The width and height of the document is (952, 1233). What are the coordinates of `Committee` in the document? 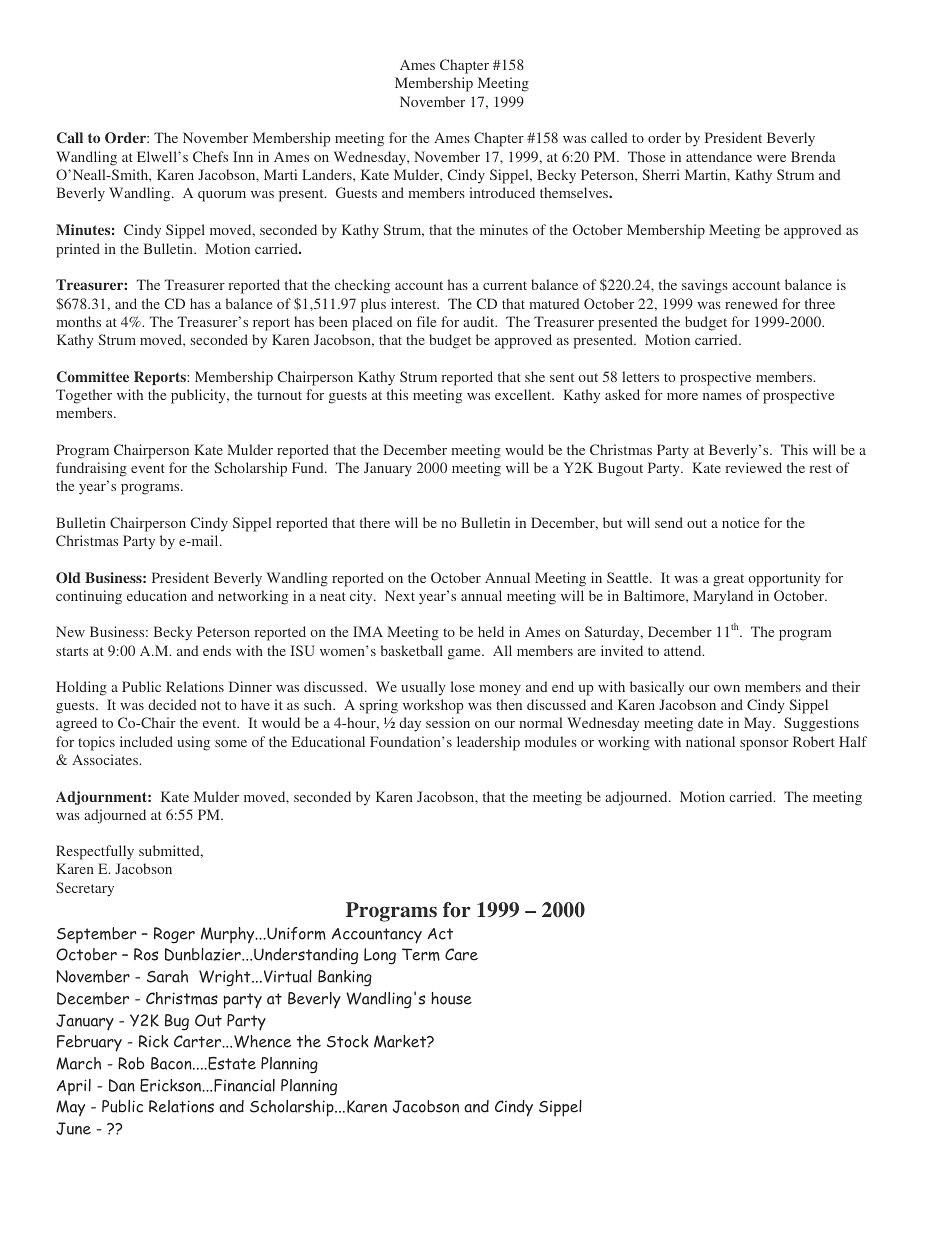 It's located at (93, 377).
